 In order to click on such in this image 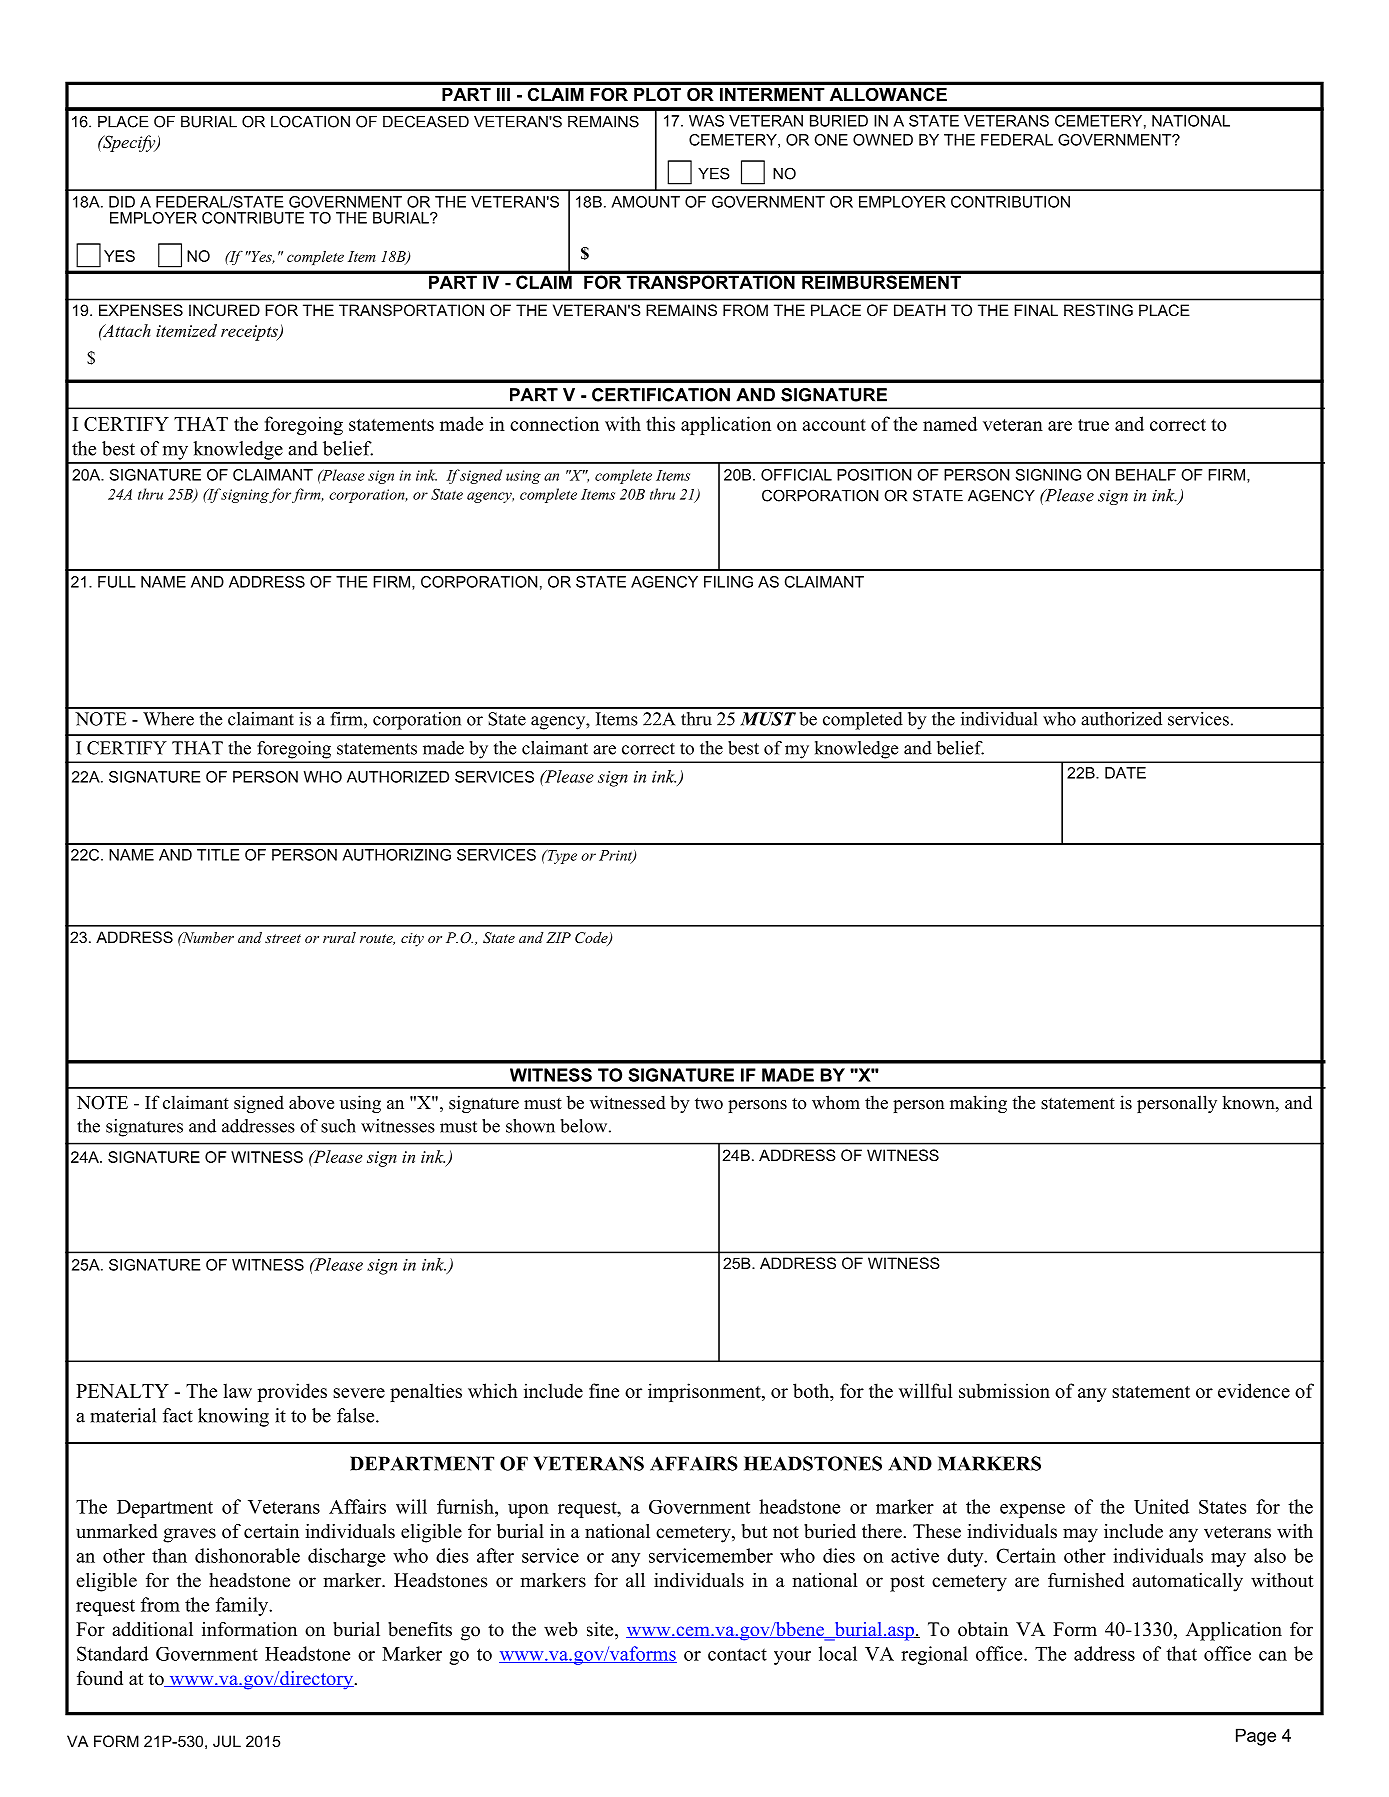, I will do `click(338, 1126)`.
